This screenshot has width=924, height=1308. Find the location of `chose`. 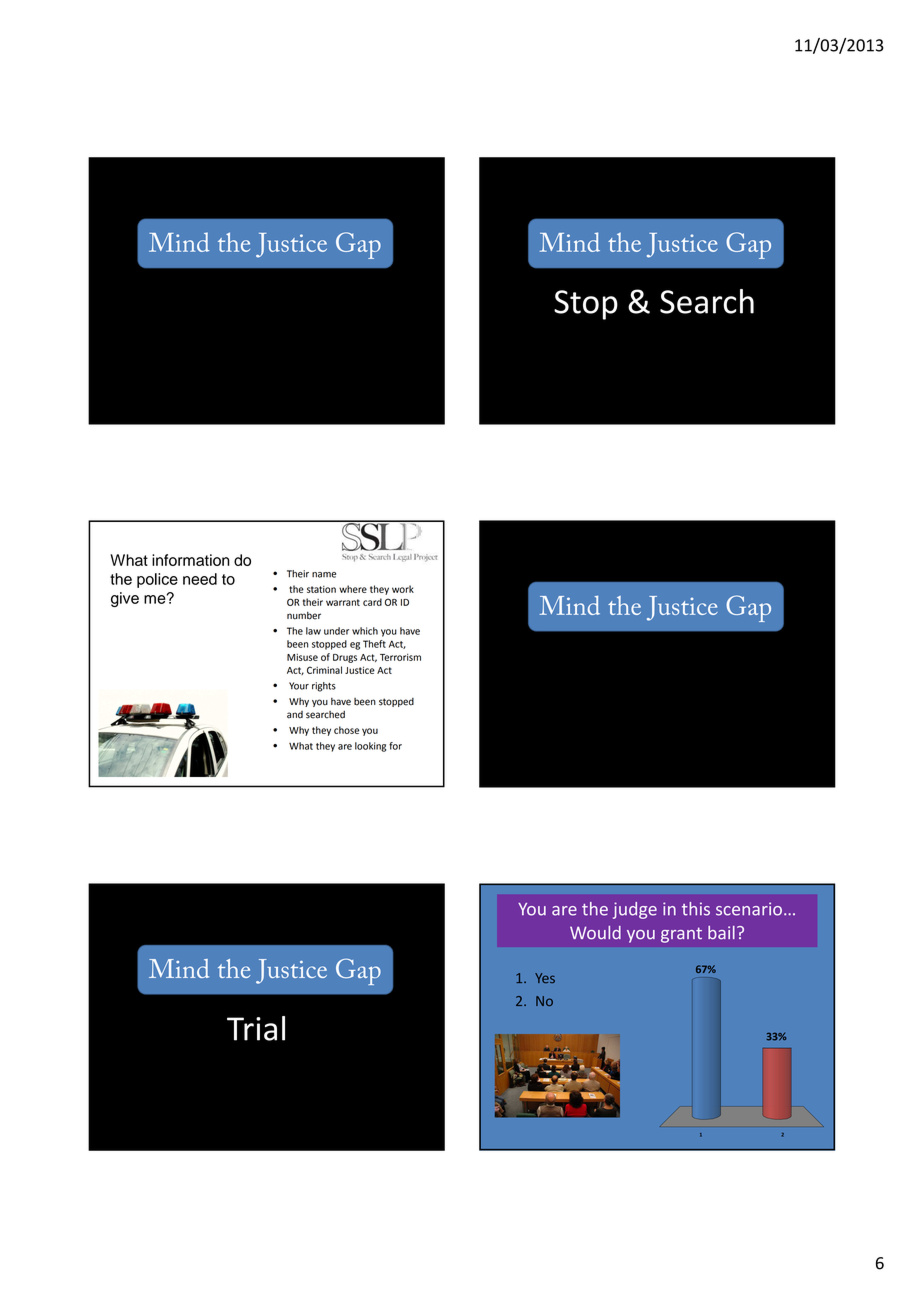

chose is located at coordinates (346, 730).
